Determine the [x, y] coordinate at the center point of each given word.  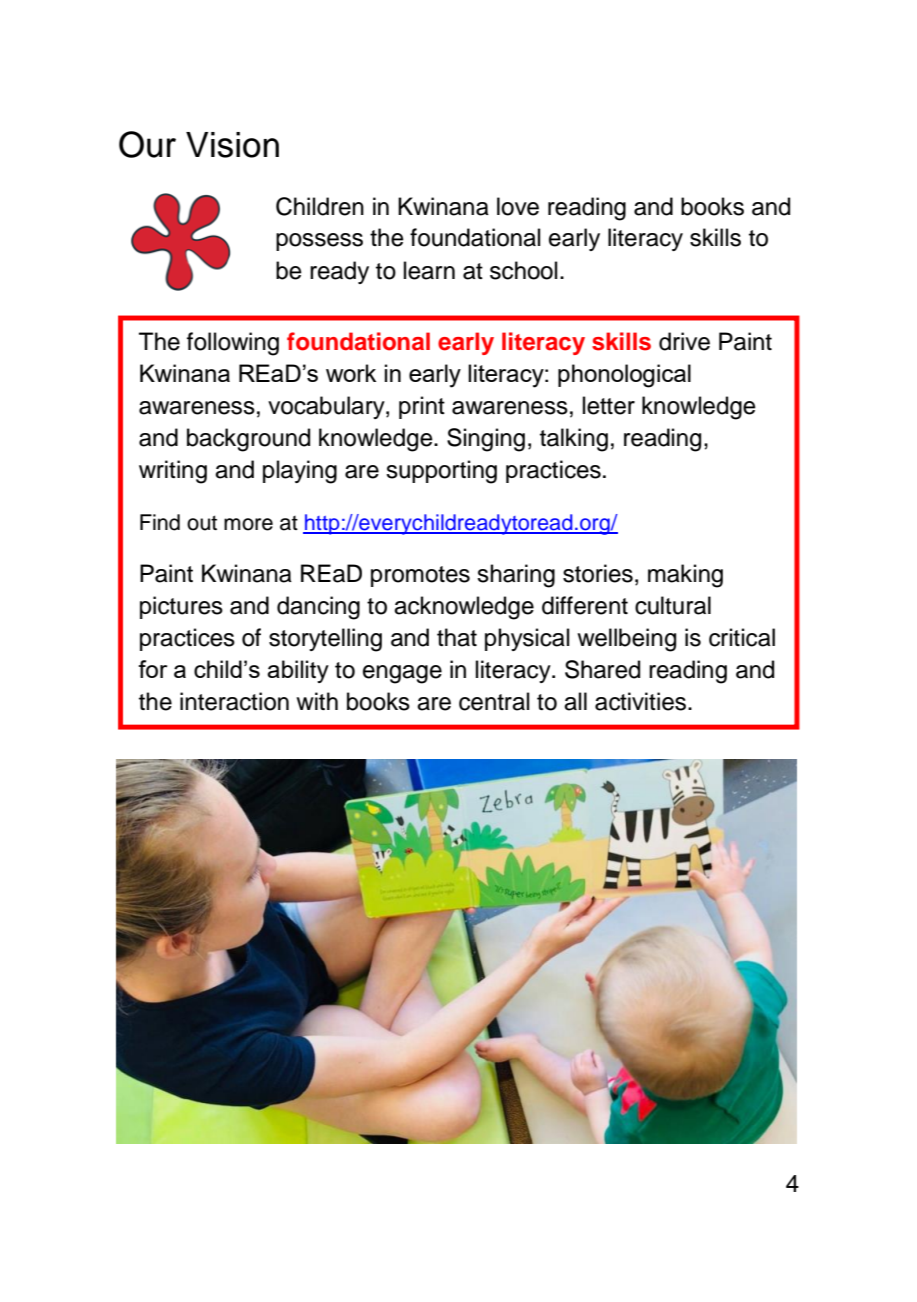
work [351, 373]
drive [684, 341]
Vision [232, 145]
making [685, 576]
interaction [234, 701]
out [202, 523]
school [523, 270]
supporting [441, 472]
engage [402, 674]
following [233, 344]
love [518, 206]
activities [642, 701]
